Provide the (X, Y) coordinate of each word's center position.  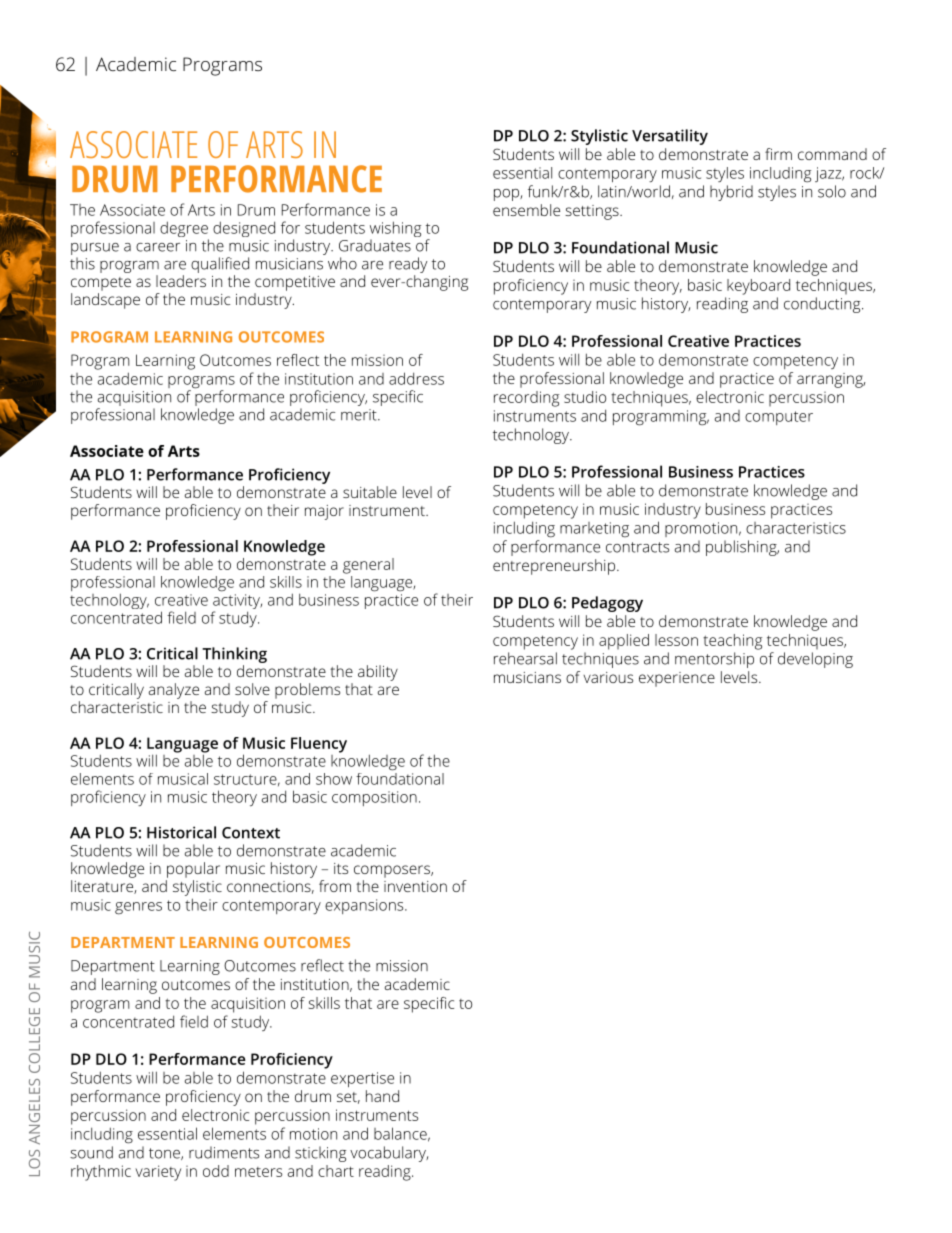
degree (184, 230)
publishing (742, 548)
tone (165, 1154)
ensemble (526, 210)
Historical (181, 832)
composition (374, 798)
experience (677, 679)
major (324, 512)
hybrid (731, 193)
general (368, 566)
